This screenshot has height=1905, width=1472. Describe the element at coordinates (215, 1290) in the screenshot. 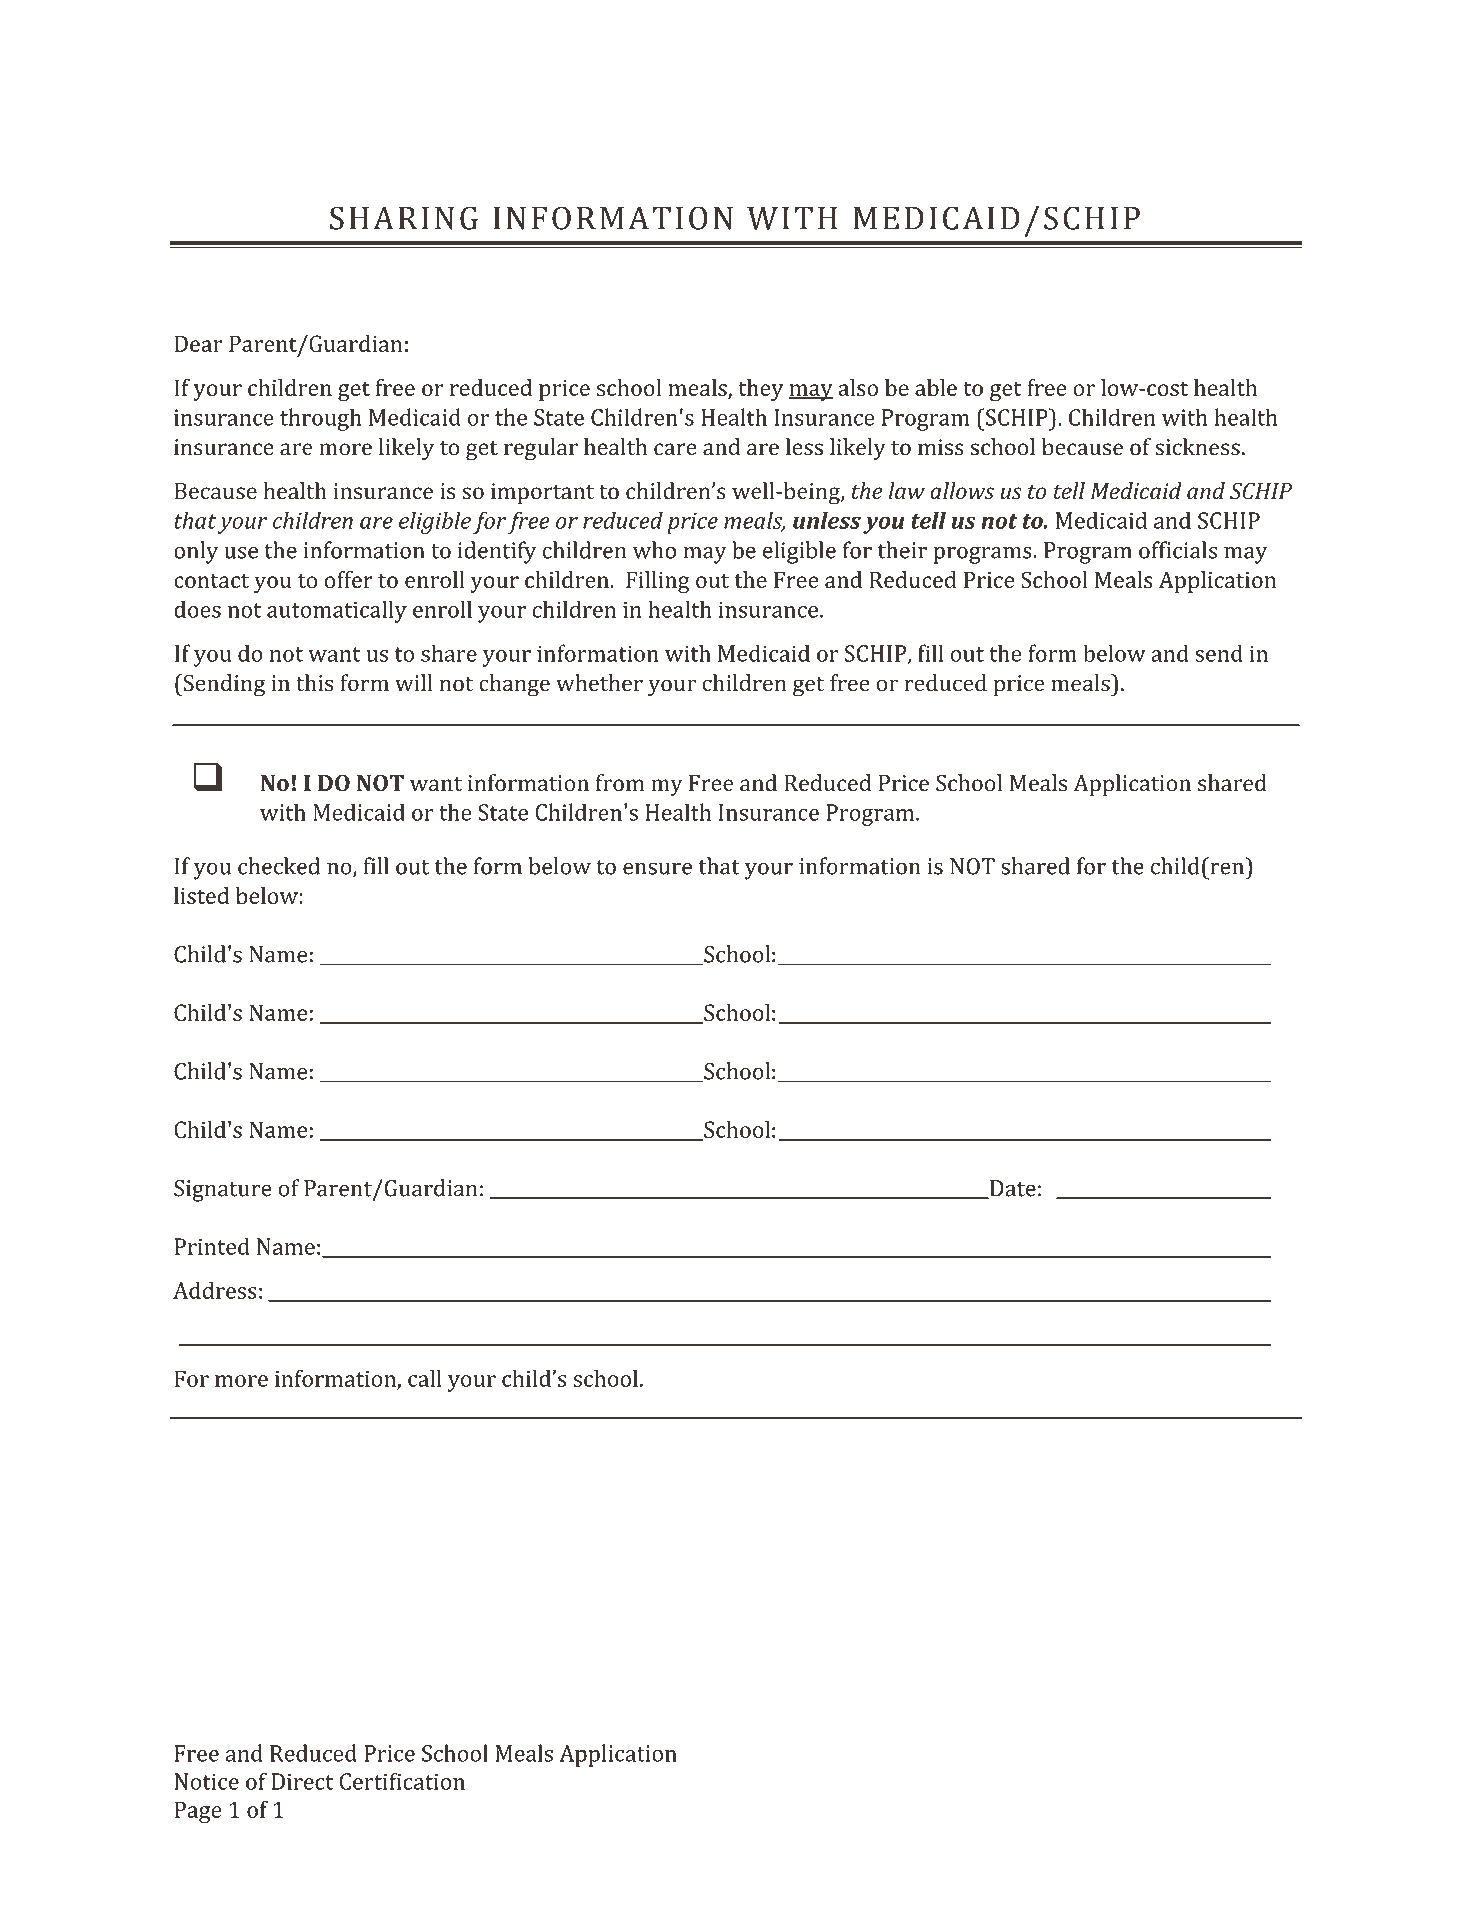

I see `Address` at that location.
